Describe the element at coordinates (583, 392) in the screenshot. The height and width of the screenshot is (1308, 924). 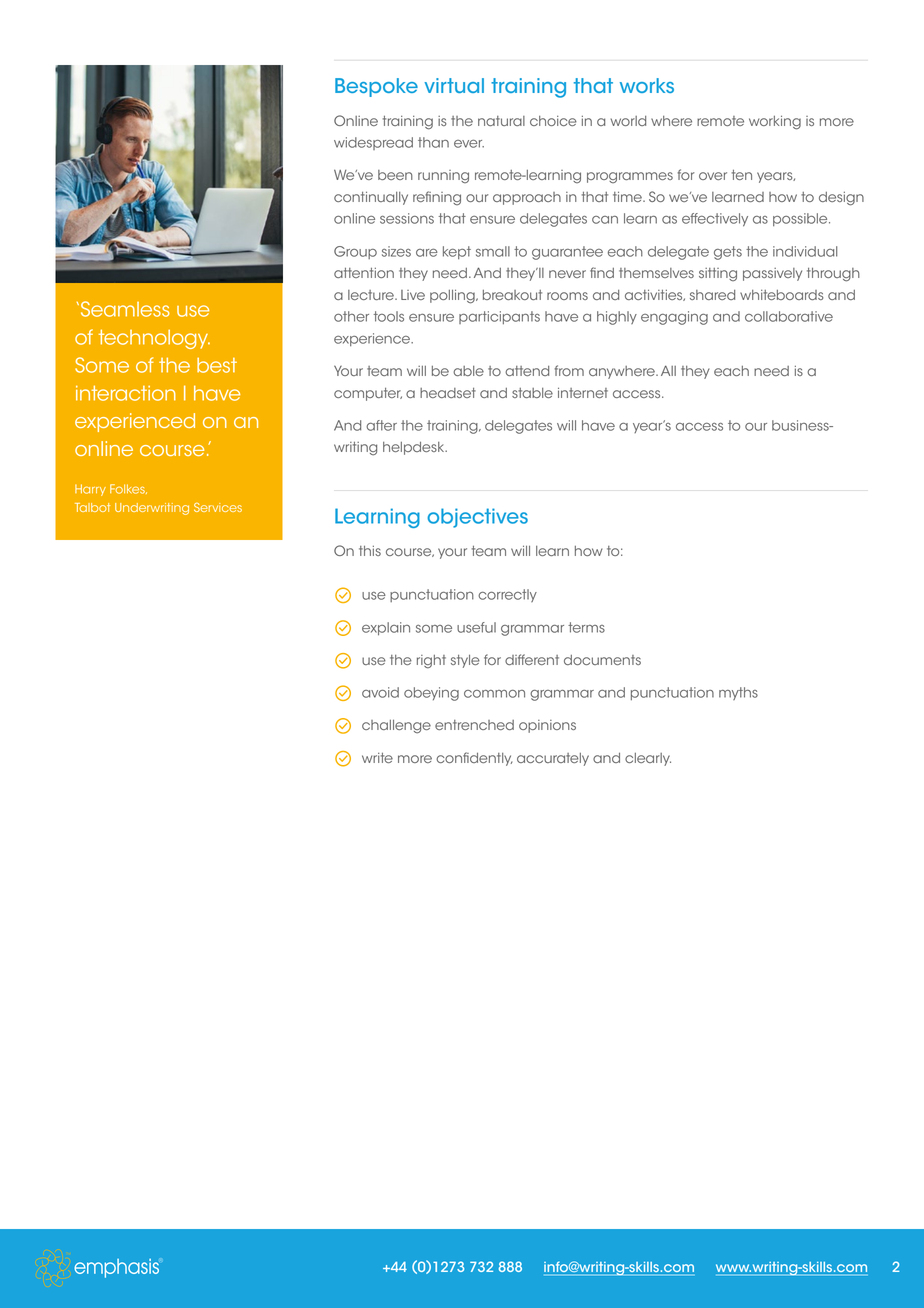
I see `internet` at that location.
